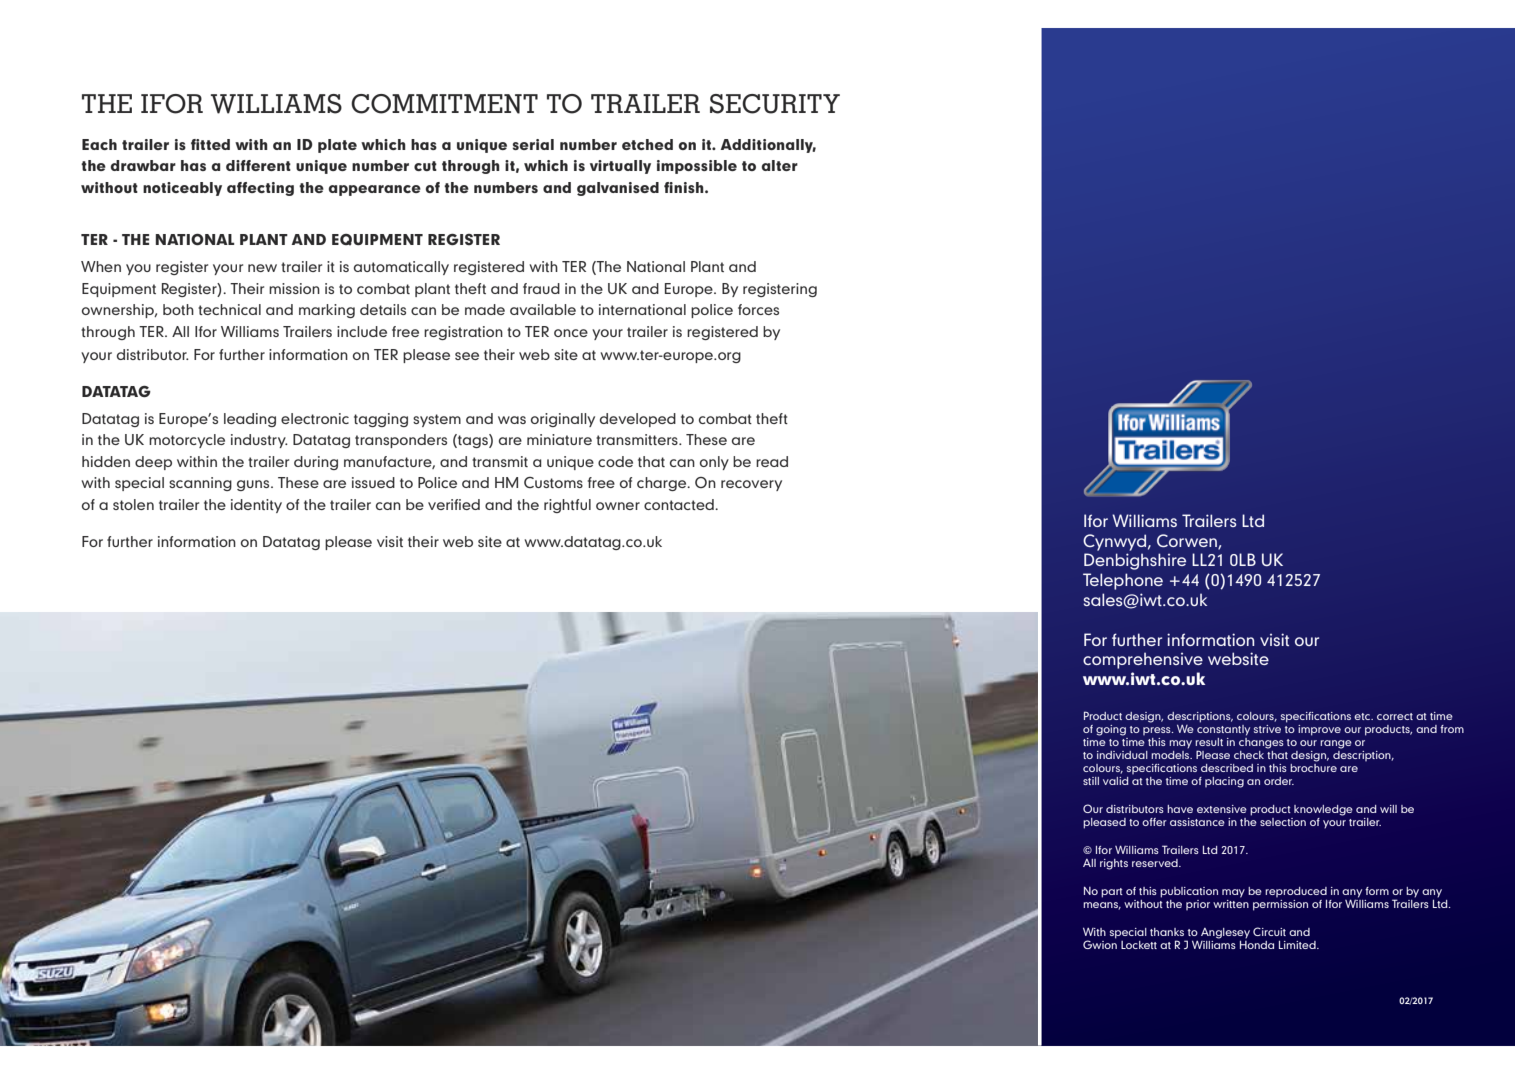  What do you see at coordinates (1114, 864) in the screenshot?
I see `rights` at bounding box center [1114, 864].
